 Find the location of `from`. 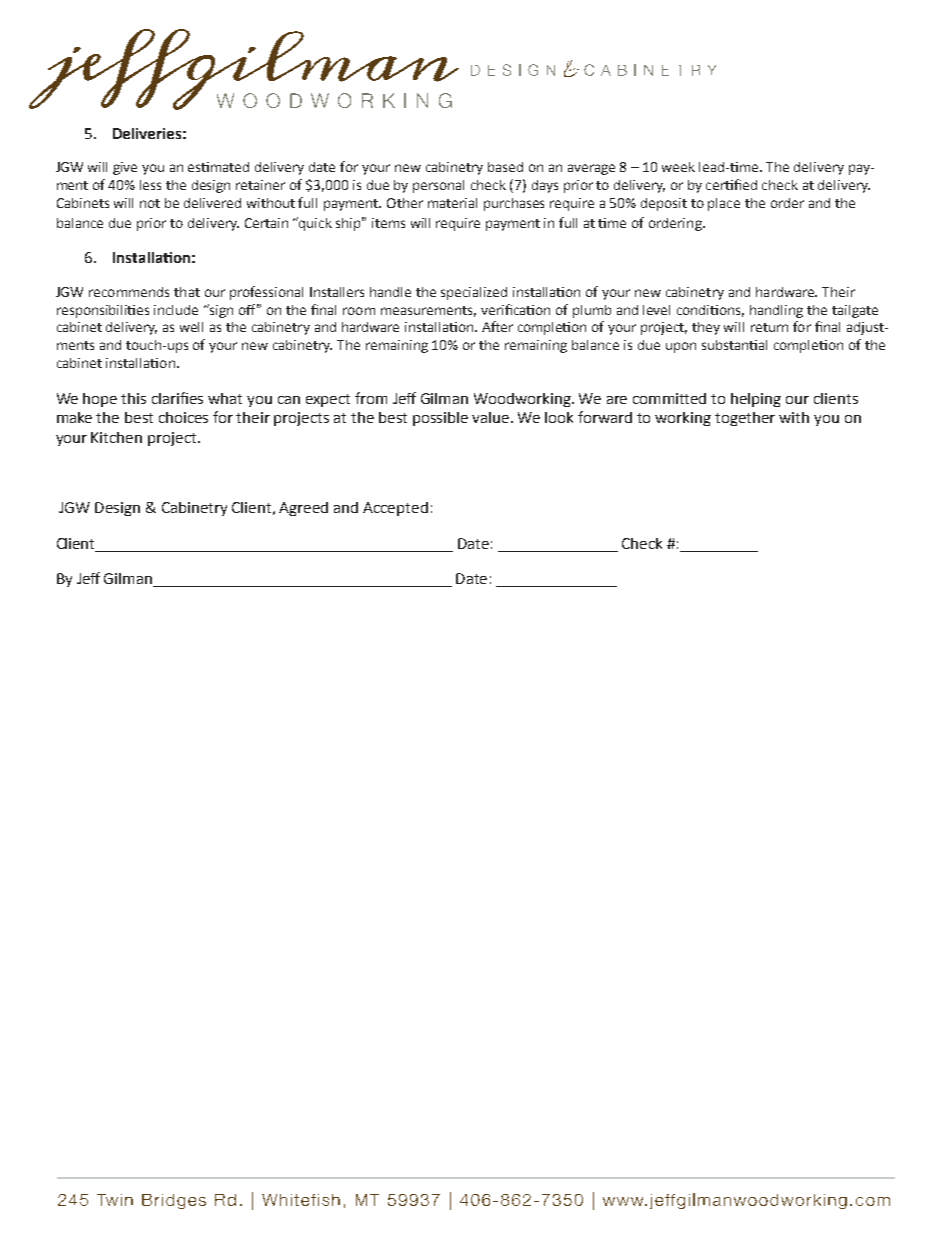

from is located at coordinates (371, 398).
